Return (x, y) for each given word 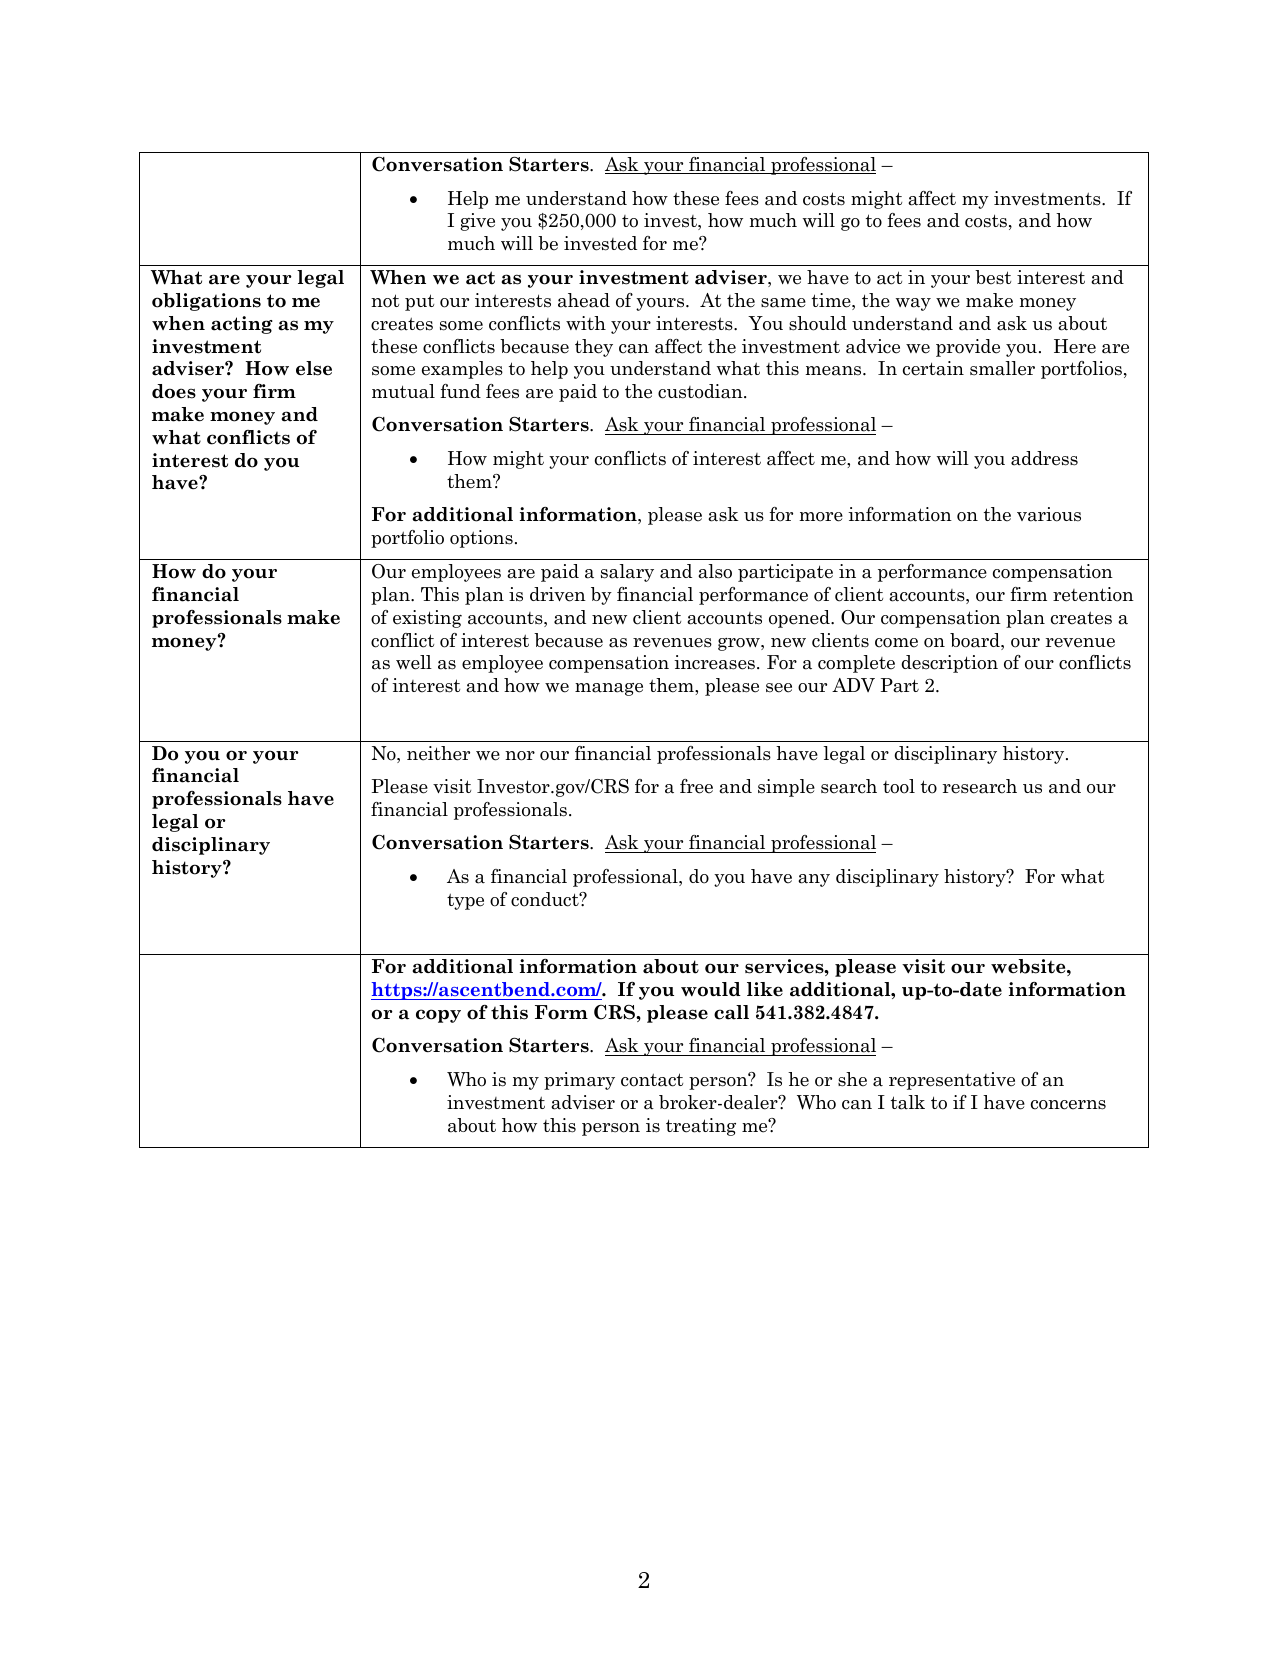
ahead (584, 300)
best (993, 277)
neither (438, 753)
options (481, 539)
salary (627, 573)
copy (438, 1016)
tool (899, 786)
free (696, 786)
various (1049, 514)
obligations (206, 302)
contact (652, 1080)
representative (952, 1081)
